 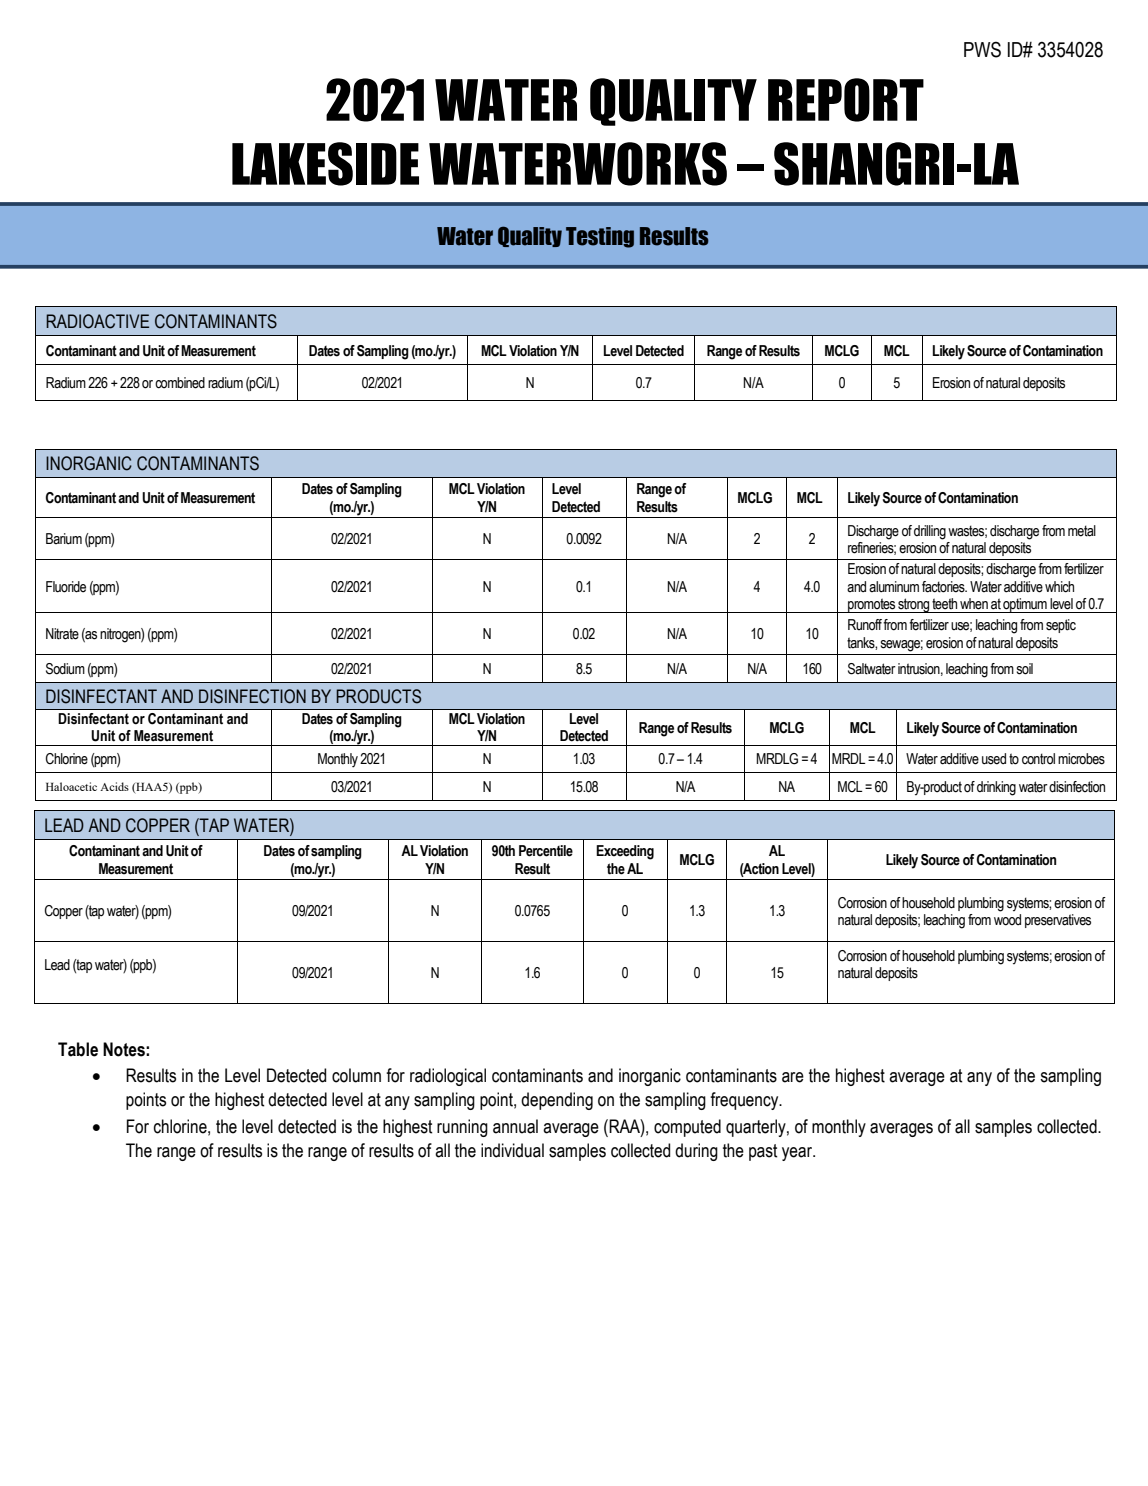 What do you see at coordinates (78, 1049) in the screenshot?
I see `Table` at bounding box center [78, 1049].
